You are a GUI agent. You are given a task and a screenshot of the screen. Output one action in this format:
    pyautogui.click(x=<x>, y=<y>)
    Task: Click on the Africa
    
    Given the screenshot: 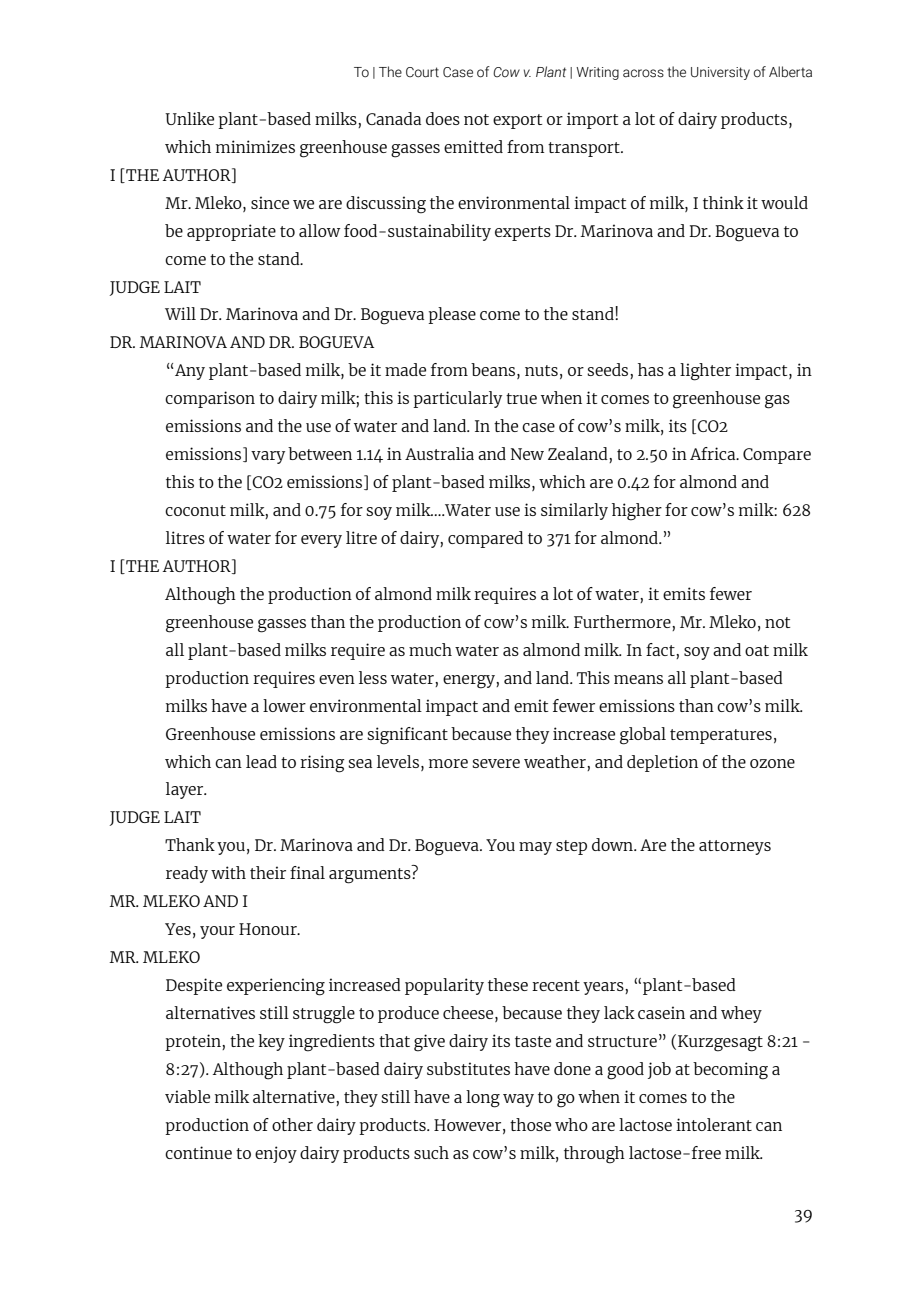 What is the action you would take?
    pyautogui.click(x=714, y=453)
